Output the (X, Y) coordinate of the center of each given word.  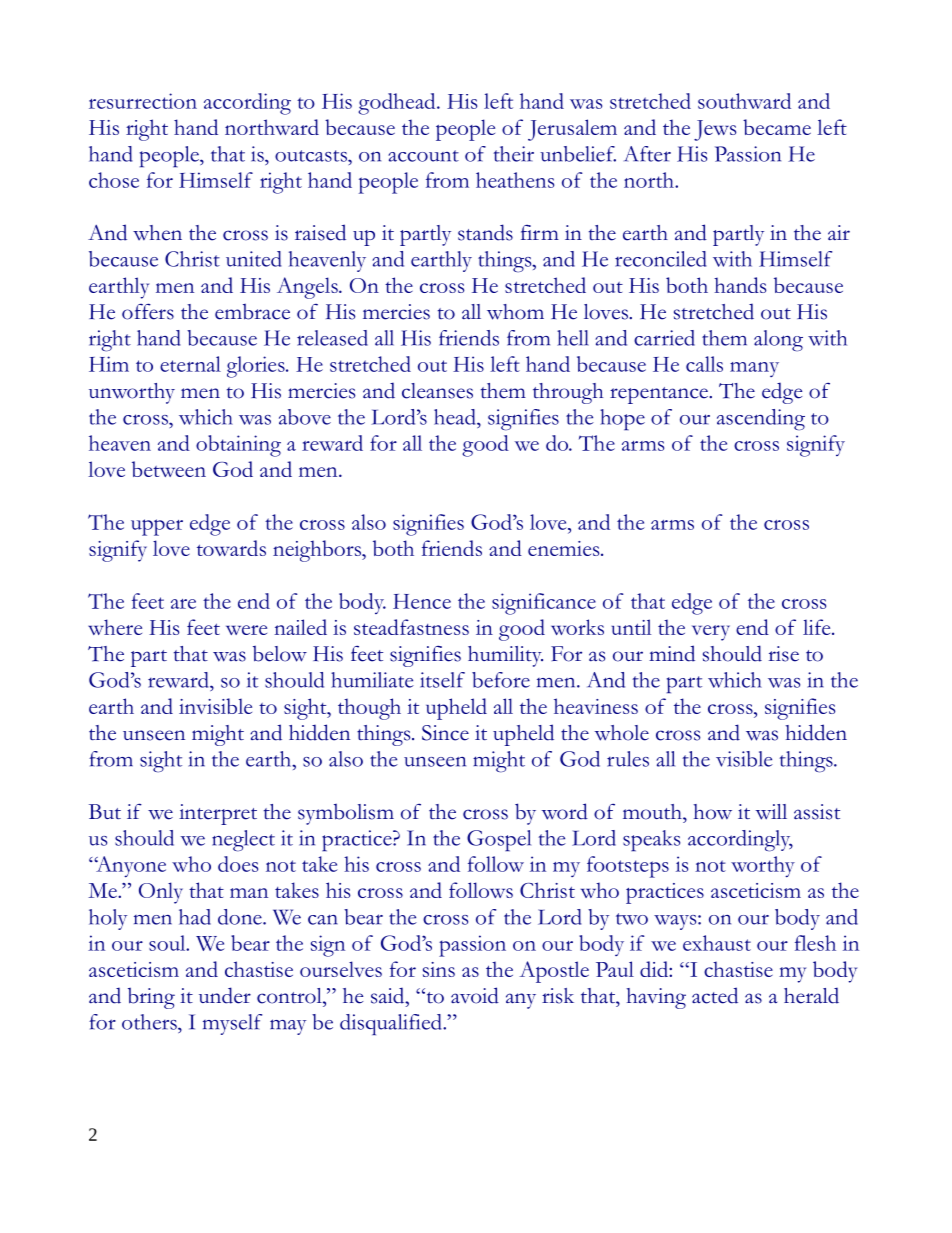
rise (784, 654)
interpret (218, 814)
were (246, 630)
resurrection (143, 101)
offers (148, 311)
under (225, 995)
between (169, 469)
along (778, 341)
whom (515, 312)
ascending (761, 420)
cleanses (437, 391)
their (513, 154)
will (771, 812)
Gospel (499, 841)
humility (505, 656)
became (777, 127)
